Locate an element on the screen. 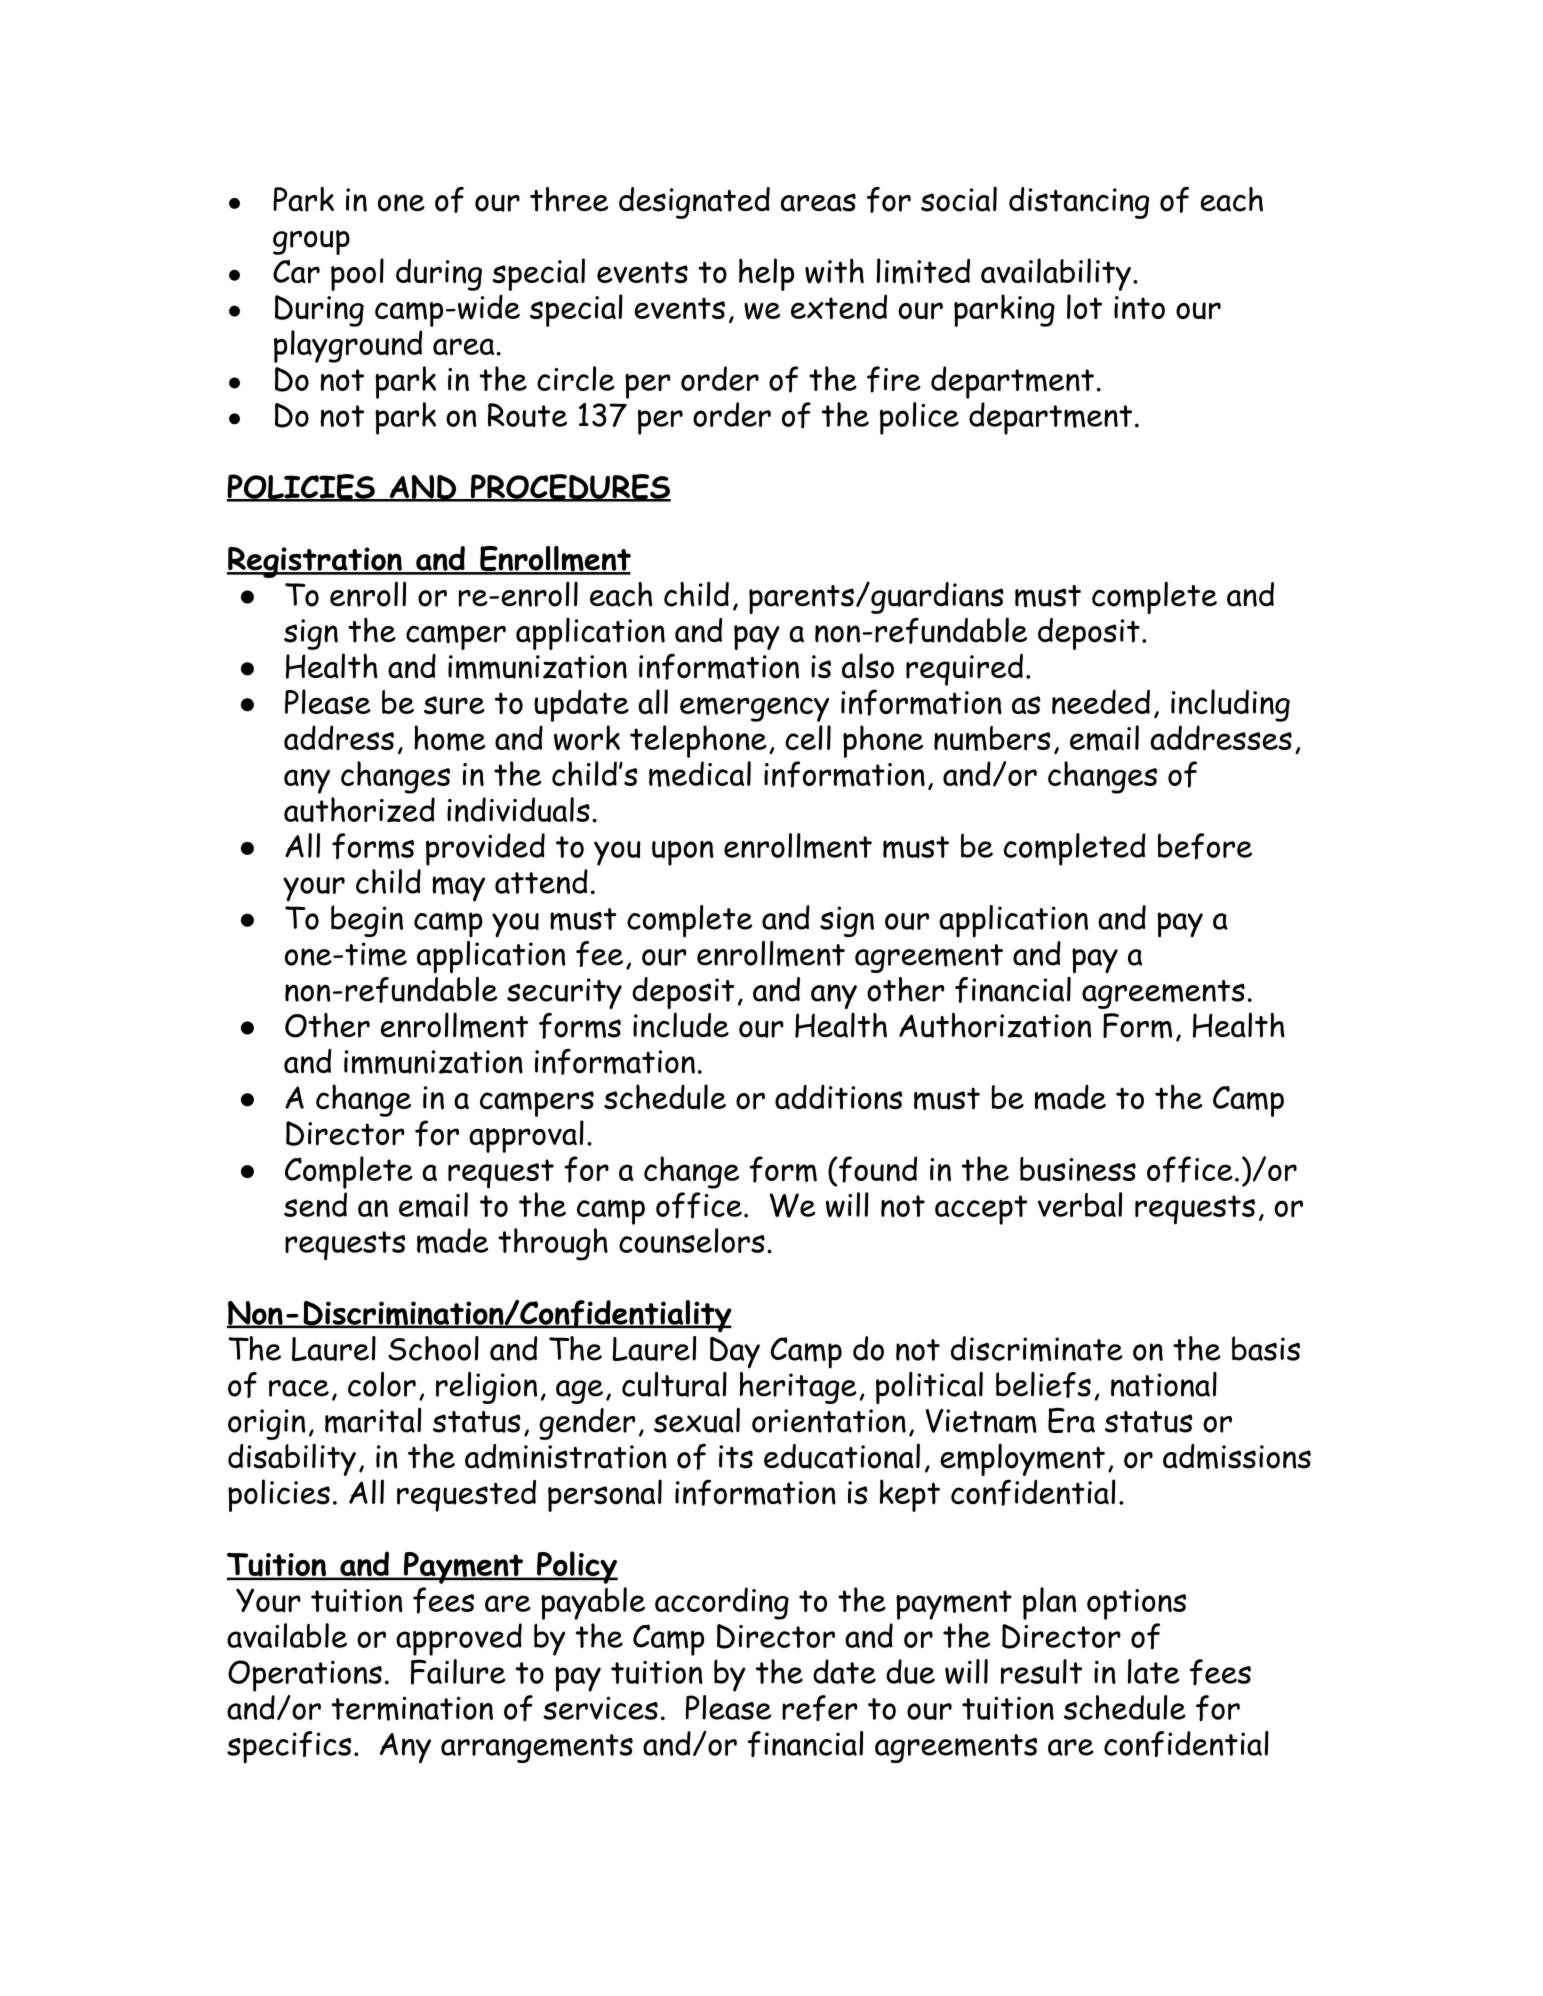 This screenshot has width=1543, height=1996. pool is located at coordinates (357, 274).
